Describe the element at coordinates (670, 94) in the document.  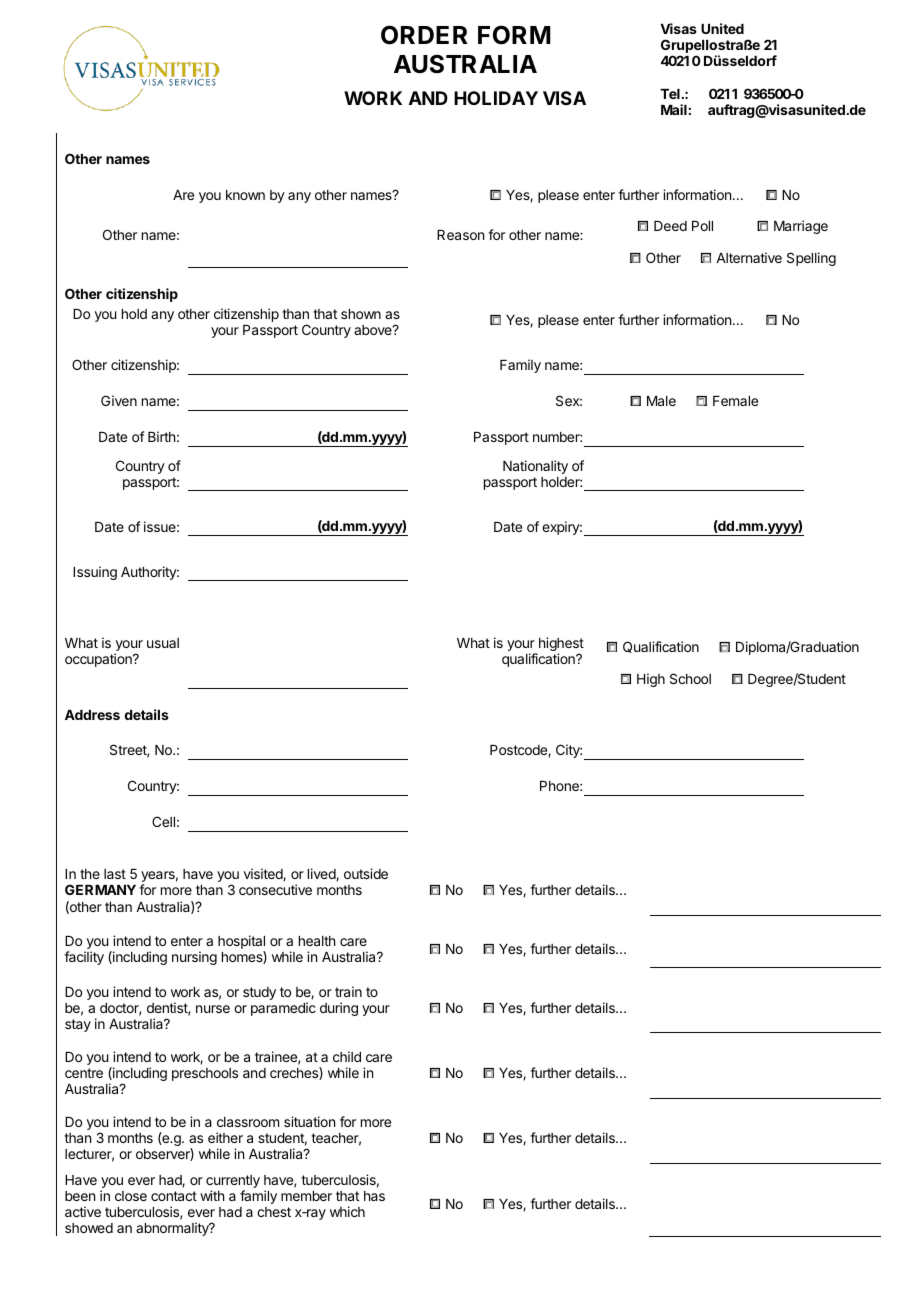
I see `Tel` at that location.
